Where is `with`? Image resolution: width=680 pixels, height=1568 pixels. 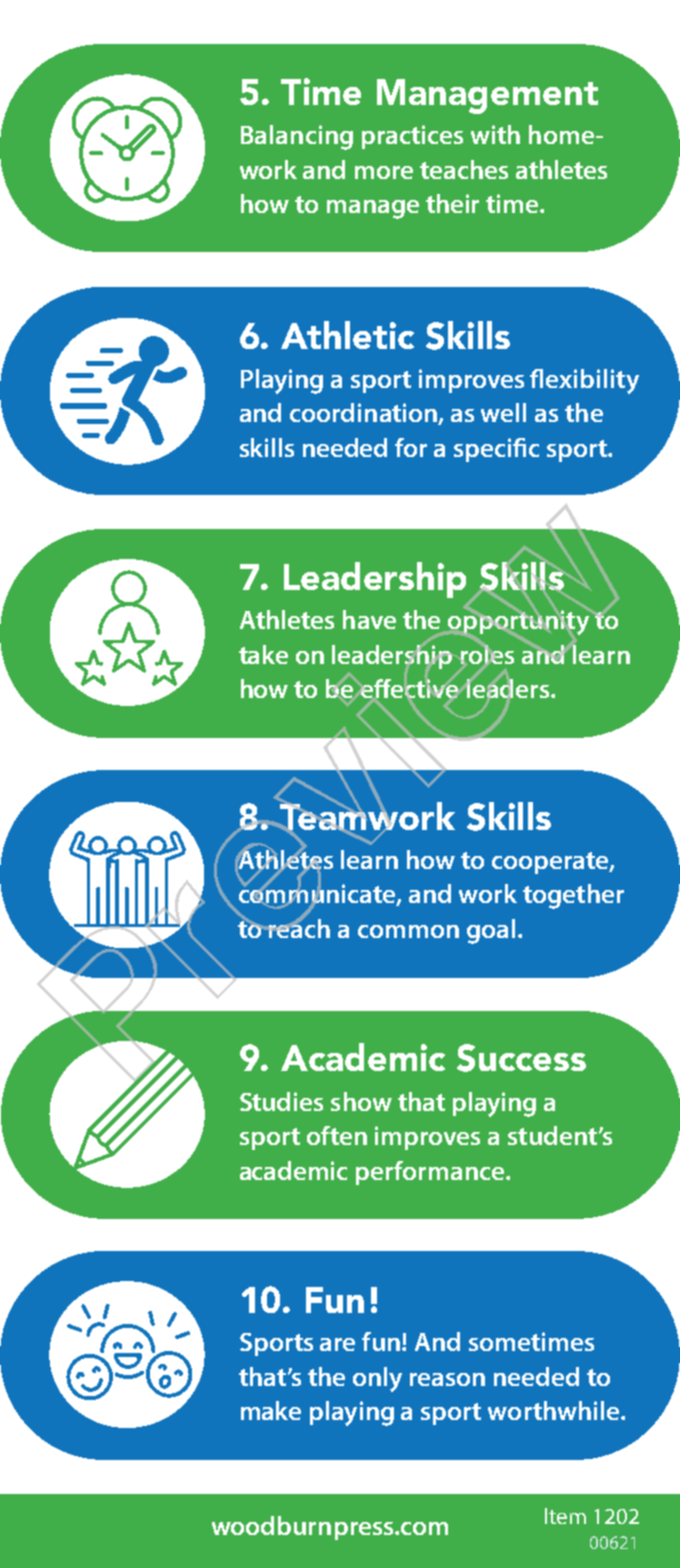 with is located at coordinates (495, 134).
